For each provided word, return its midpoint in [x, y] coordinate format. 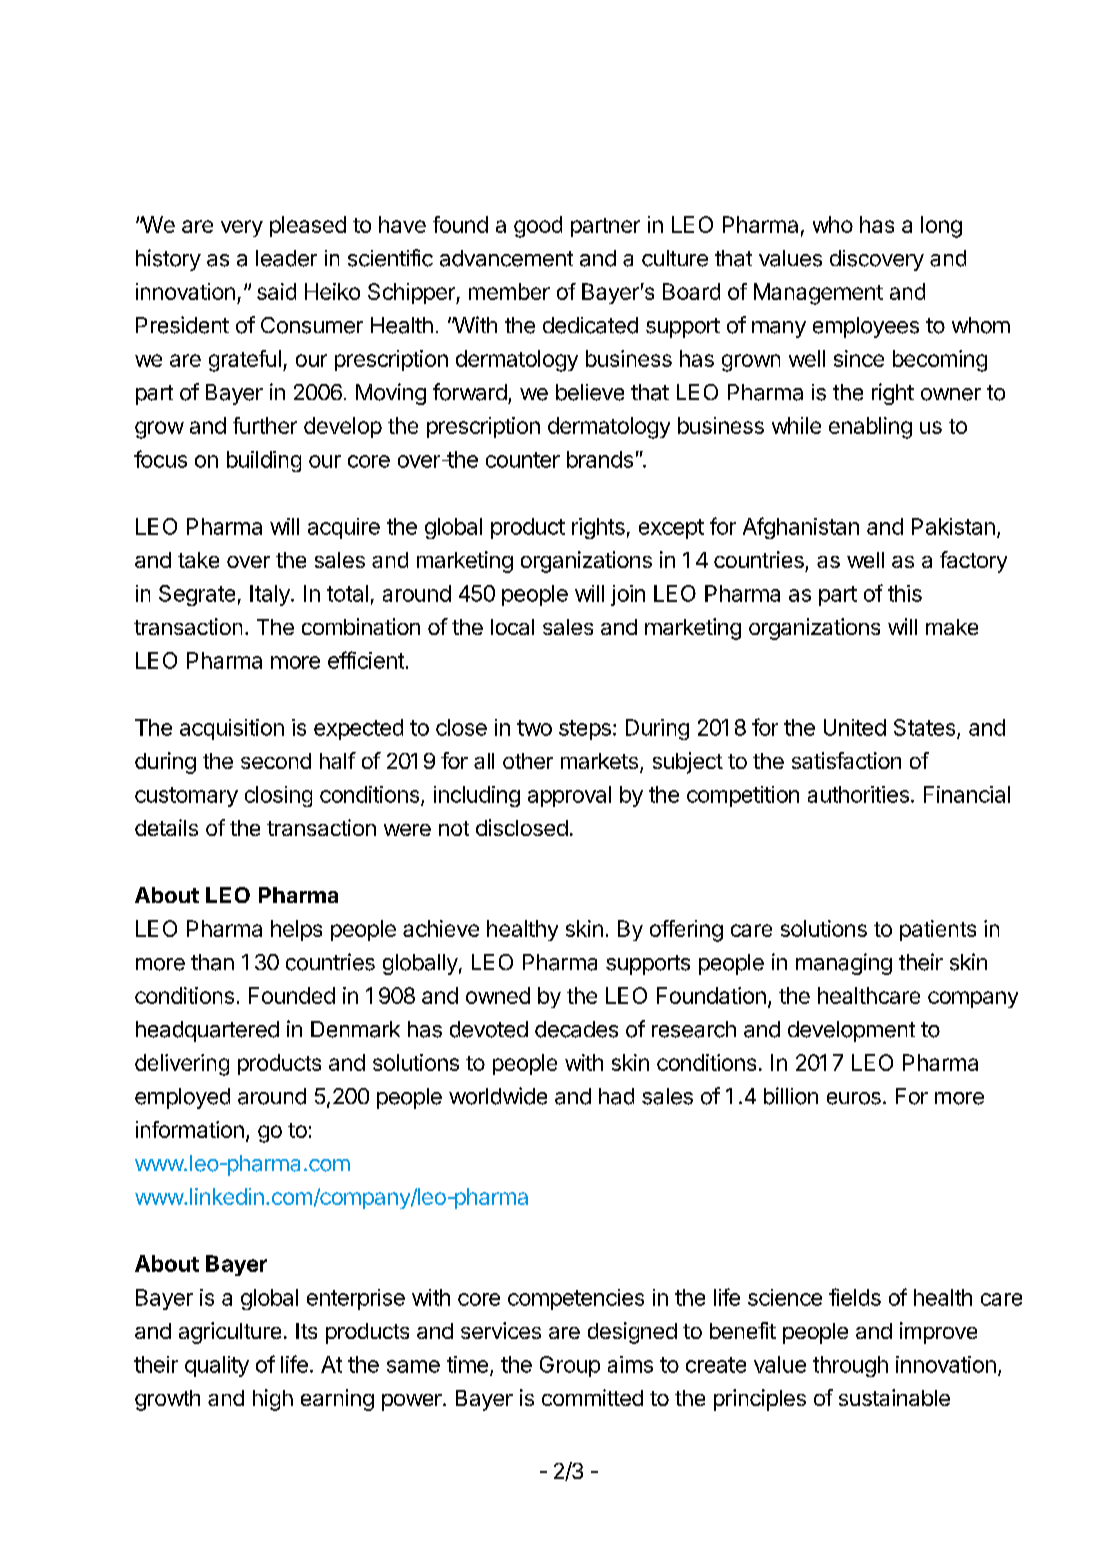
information [190, 1129]
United [855, 727]
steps [585, 730]
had [616, 1096]
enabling [870, 428]
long [941, 227]
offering [686, 931]
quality [217, 1366]
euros [854, 1098]
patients [938, 930]
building [264, 461]
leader [286, 258]
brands [600, 459]
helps [296, 930]
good [538, 227]
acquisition [232, 729]
